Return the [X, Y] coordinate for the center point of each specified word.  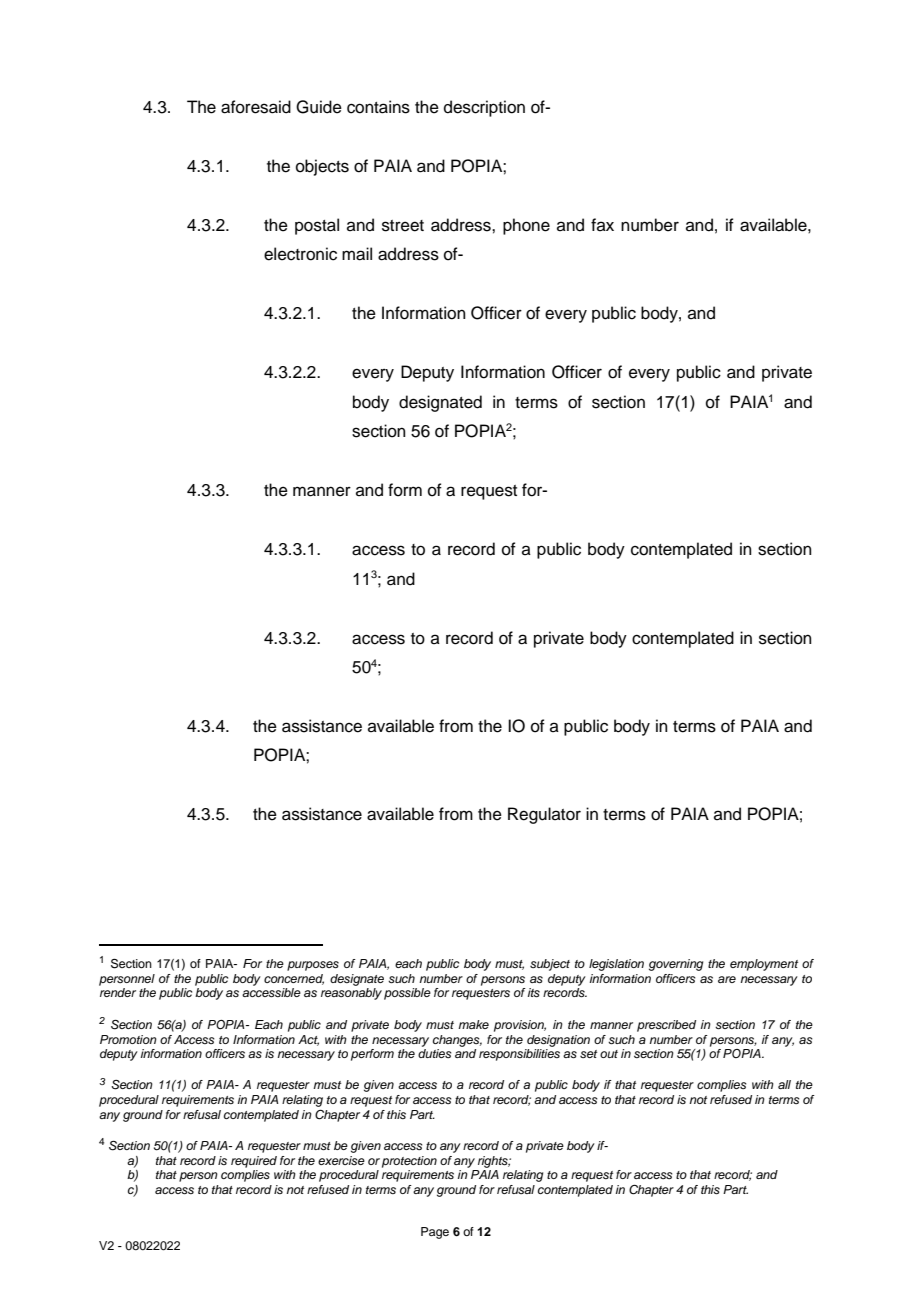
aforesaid [256, 107]
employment [764, 965]
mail [357, 254]
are [727, 979]
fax [602, 224]
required [254, 1162]
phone [526, 226]
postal [317, 226]
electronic [300, 254]
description [484, 108]
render [118, 992]
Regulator [544, 815]
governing [676, 965]
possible [407, 994]
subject [550, 965]
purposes [313, 966]
